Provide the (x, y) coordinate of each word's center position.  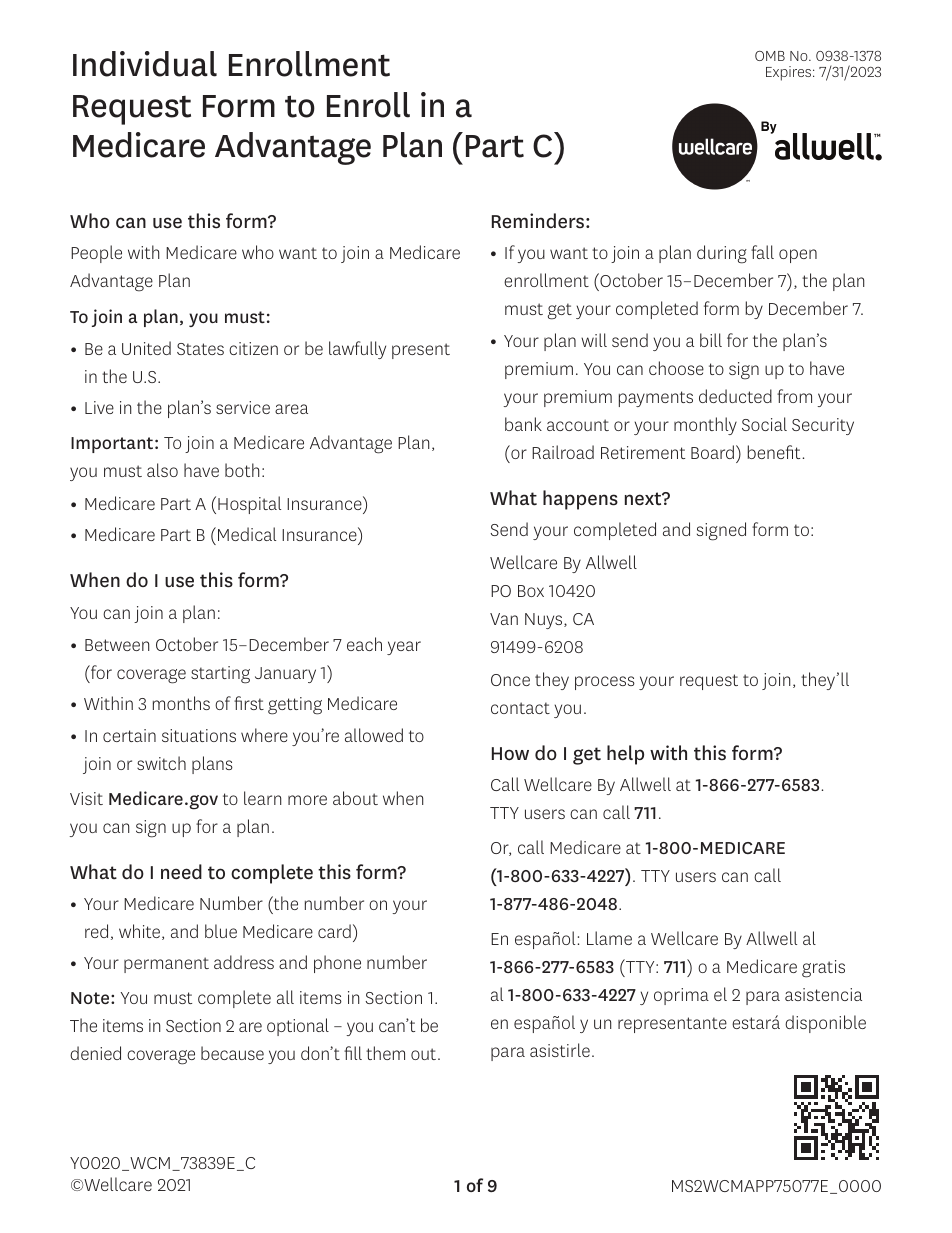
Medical (247, 534)
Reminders (538, 221)
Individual (145, 64)
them (385, 1053)
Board (714, 452)
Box (531, 591)
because (232, 1053)
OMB (770, 56)
